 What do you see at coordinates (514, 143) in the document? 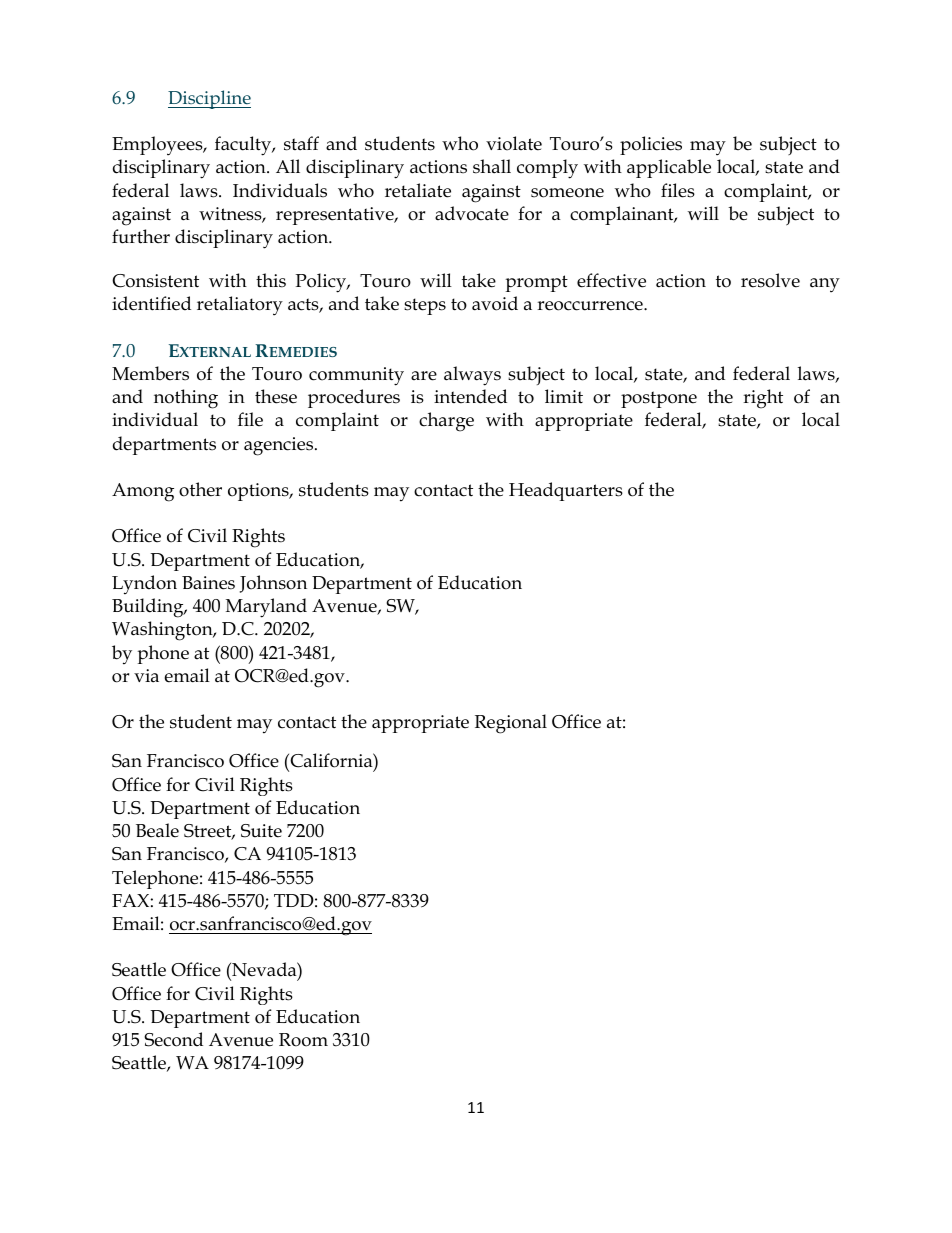
I see `violate` at bounding box center [514, 143].
